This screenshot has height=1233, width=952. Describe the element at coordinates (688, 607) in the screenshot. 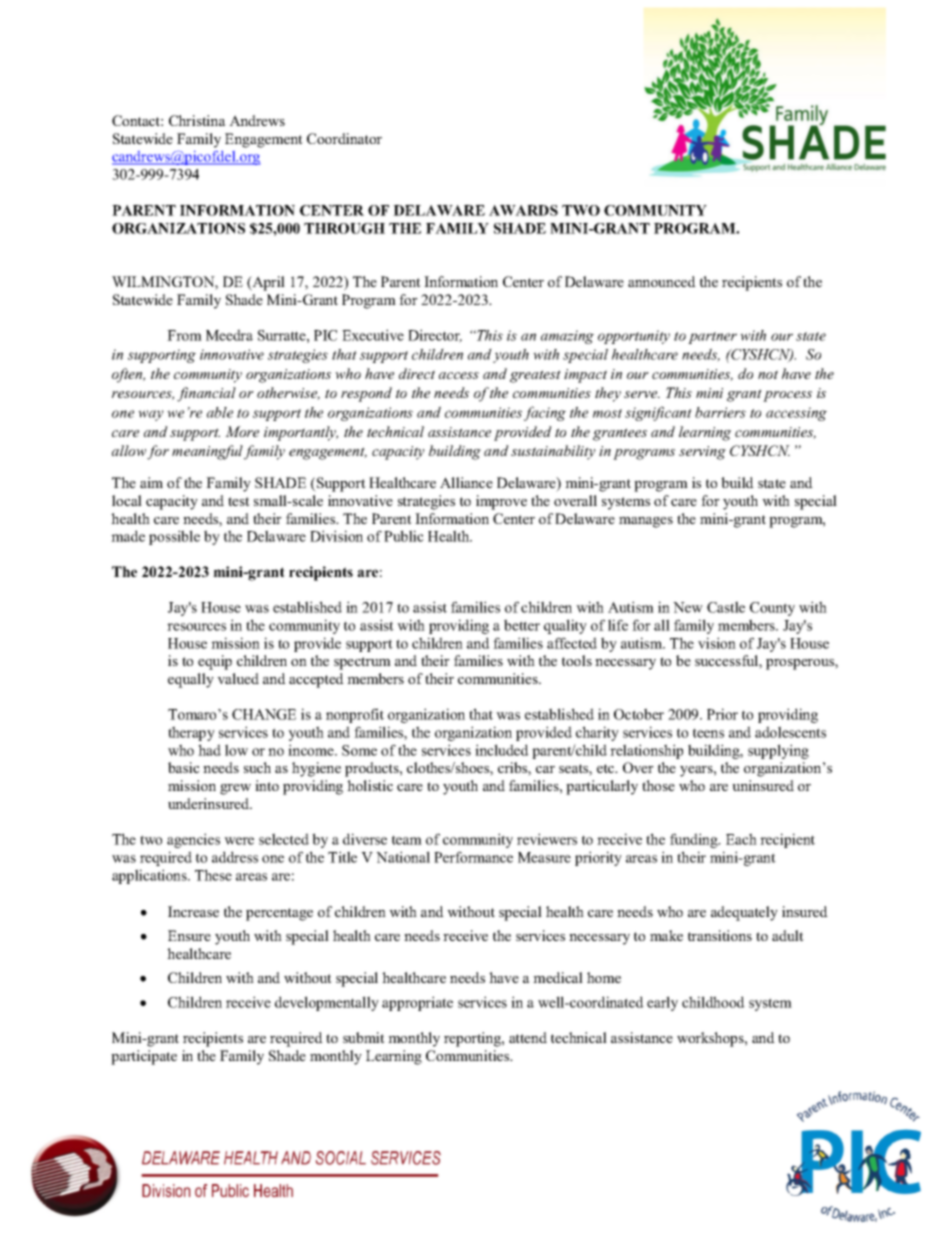

I see `New` at that location.
